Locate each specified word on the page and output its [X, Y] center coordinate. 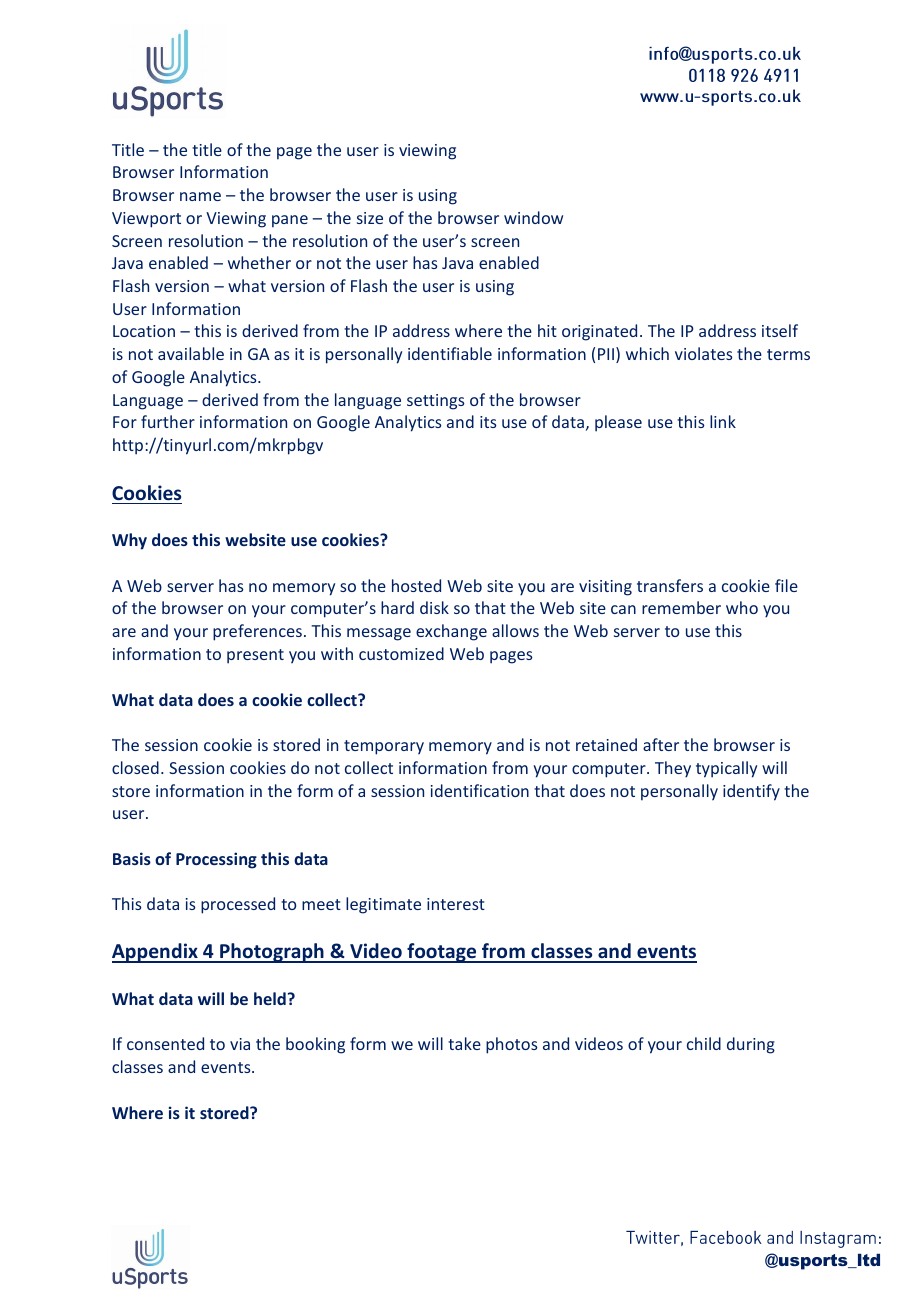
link [723, 421]
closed [135, 767]
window [533, 217]
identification [480, 790]
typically [726, 769]
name [200, 196]
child [704, 1043]
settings [436, 402]
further [168, 421]
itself [780, 330]
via [240, 1044]
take [464, 1043]
